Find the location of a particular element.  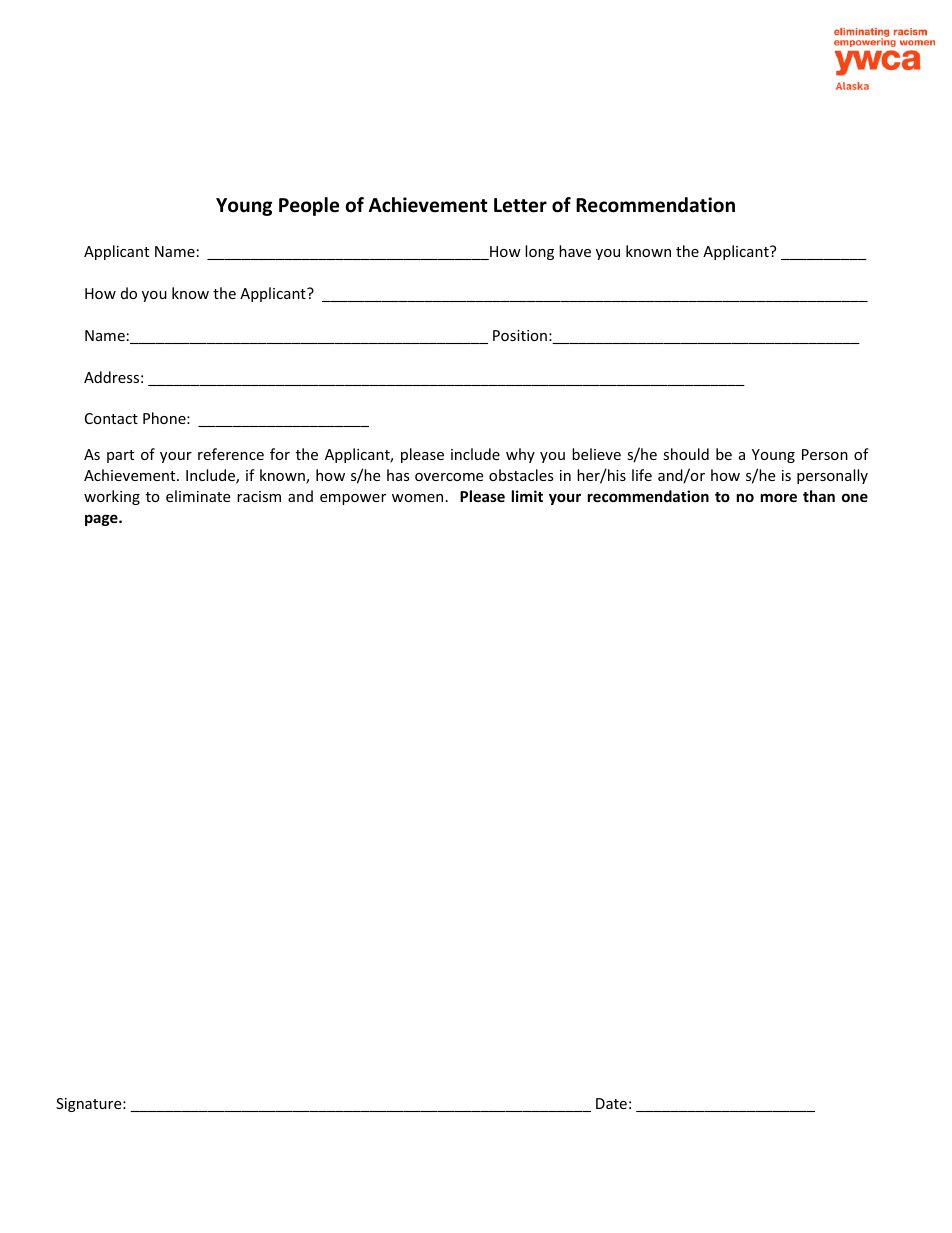

page is located at coordinates (102, 520).
